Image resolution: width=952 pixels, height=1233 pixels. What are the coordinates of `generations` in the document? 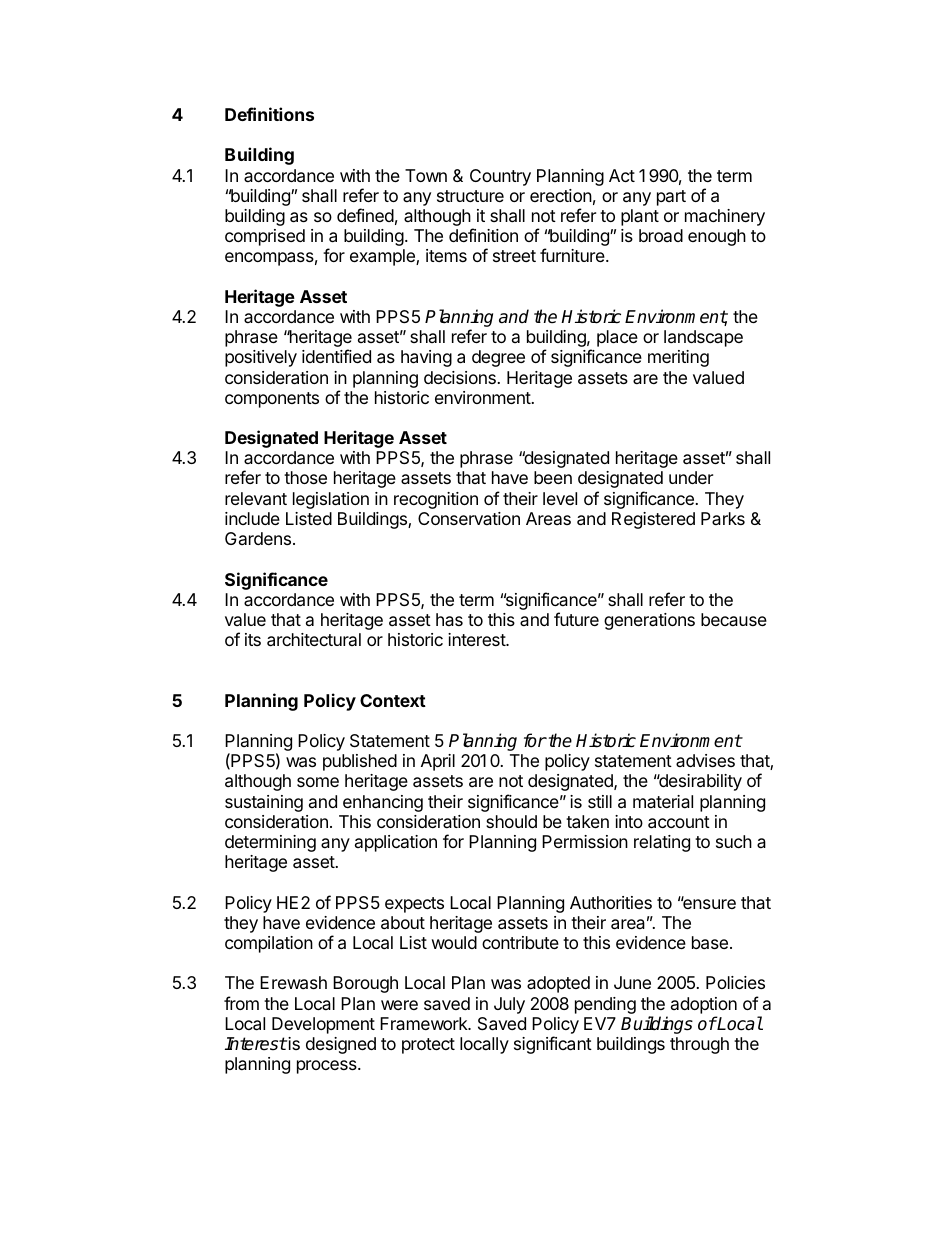 It's located at (649, 621).
